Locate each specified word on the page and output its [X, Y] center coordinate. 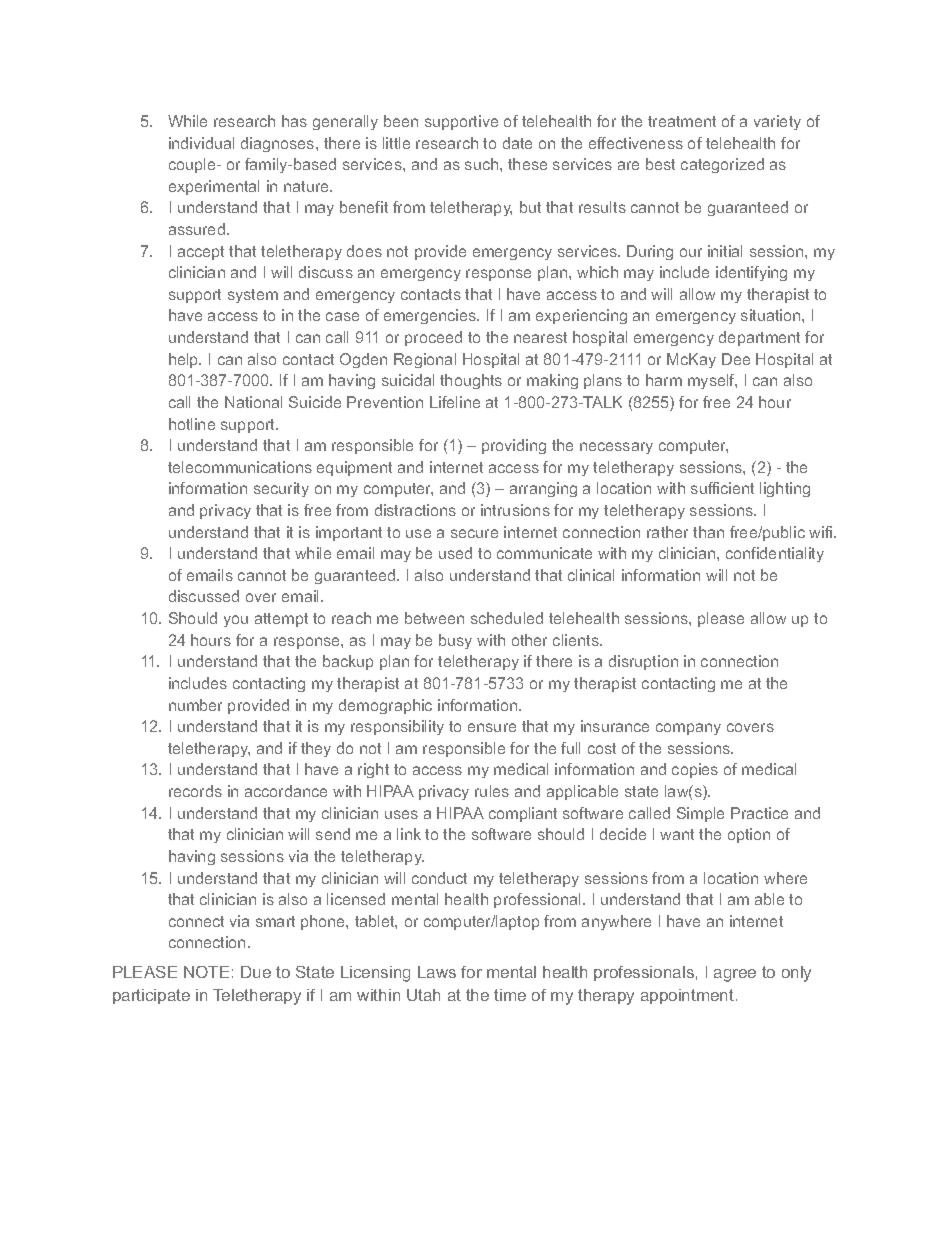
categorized [722, 165]
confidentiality [775, 554]
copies [695, 770]
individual [201, 143]
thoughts [471, 381]
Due [256, 972]
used [455, 553]
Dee [736, 359]
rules [492, 791]
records [195, 791]
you [236, 621]
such [483, 164]
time [510, 995]
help [185, 360]
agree [735, 975]
